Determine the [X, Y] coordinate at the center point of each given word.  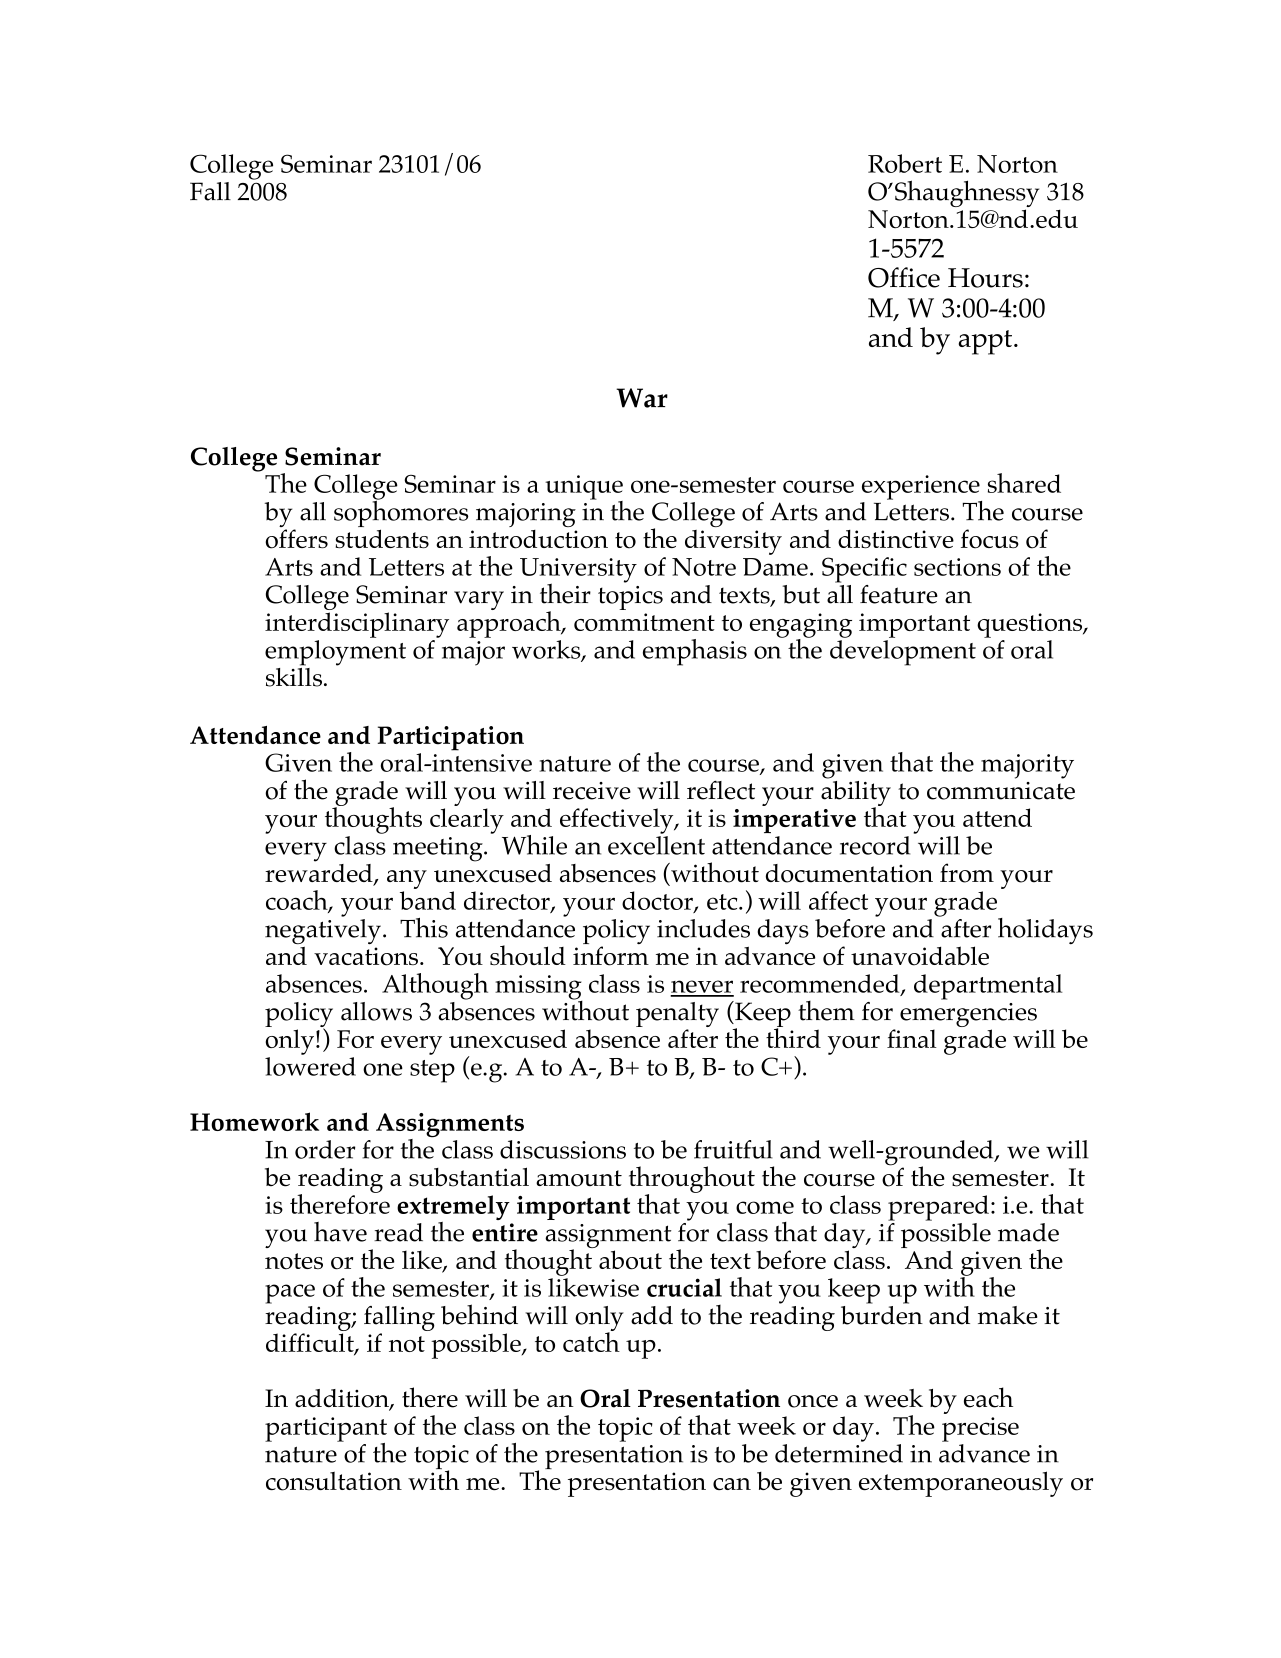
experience [922, 488]
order [325, 1149]
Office [904, 277]
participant [326, 1430]
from [967, 873]
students [382, 538]
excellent [656, 845]
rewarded [320, 873]
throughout [692, 1180]
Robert [905, 163]
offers [296, 539]
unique [584, 488]
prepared [938, 1208]
